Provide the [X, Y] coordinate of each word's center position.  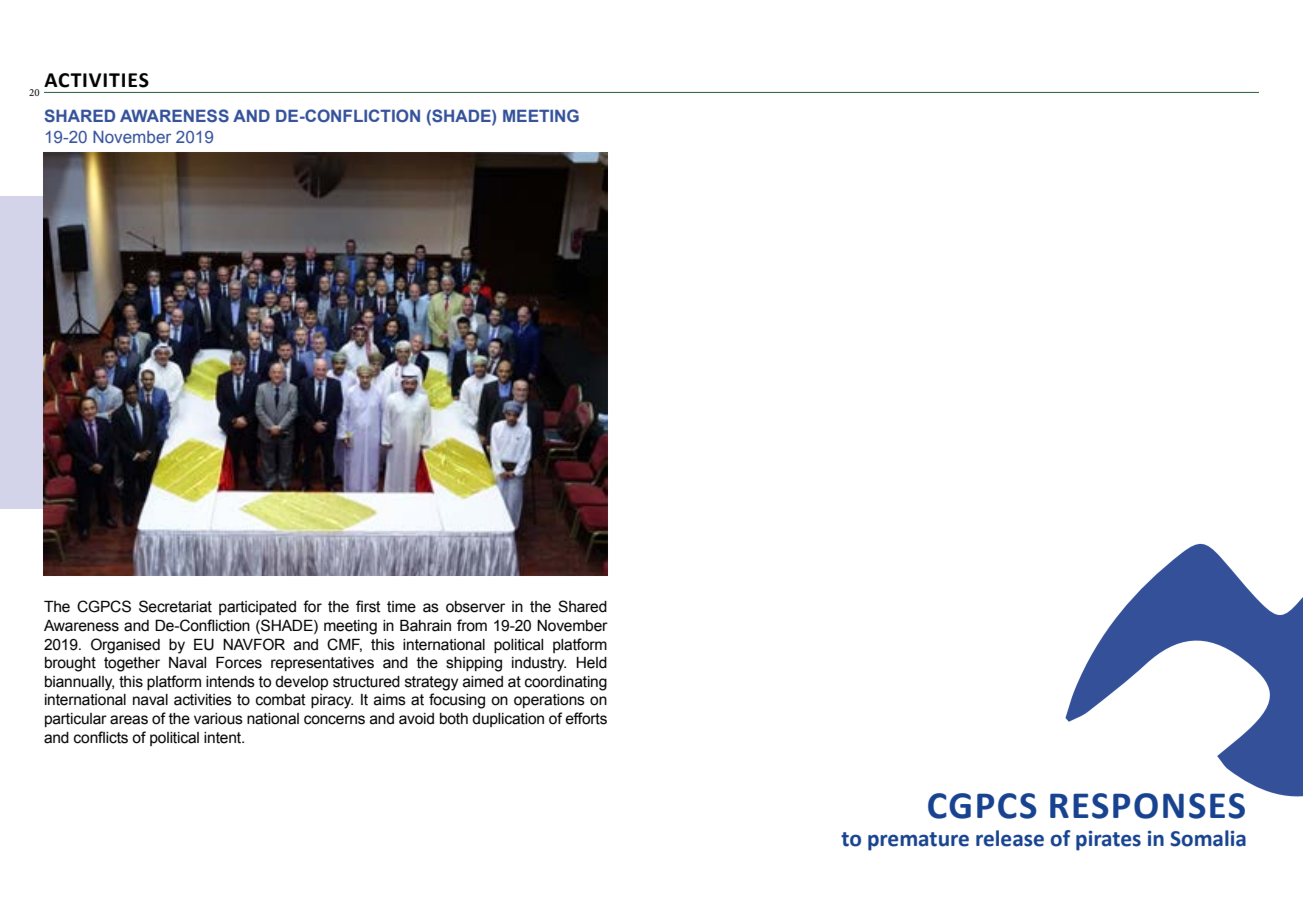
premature [918, 841]
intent [224, 738]
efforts [586, 718]
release [1010, 838]
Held [591, 663]
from [472, 625]
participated [257, 608]
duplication [508, 720]
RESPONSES [1147, 806]
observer [475, 607]
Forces [239, 663]
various [218, 719]
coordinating [566, 683]
